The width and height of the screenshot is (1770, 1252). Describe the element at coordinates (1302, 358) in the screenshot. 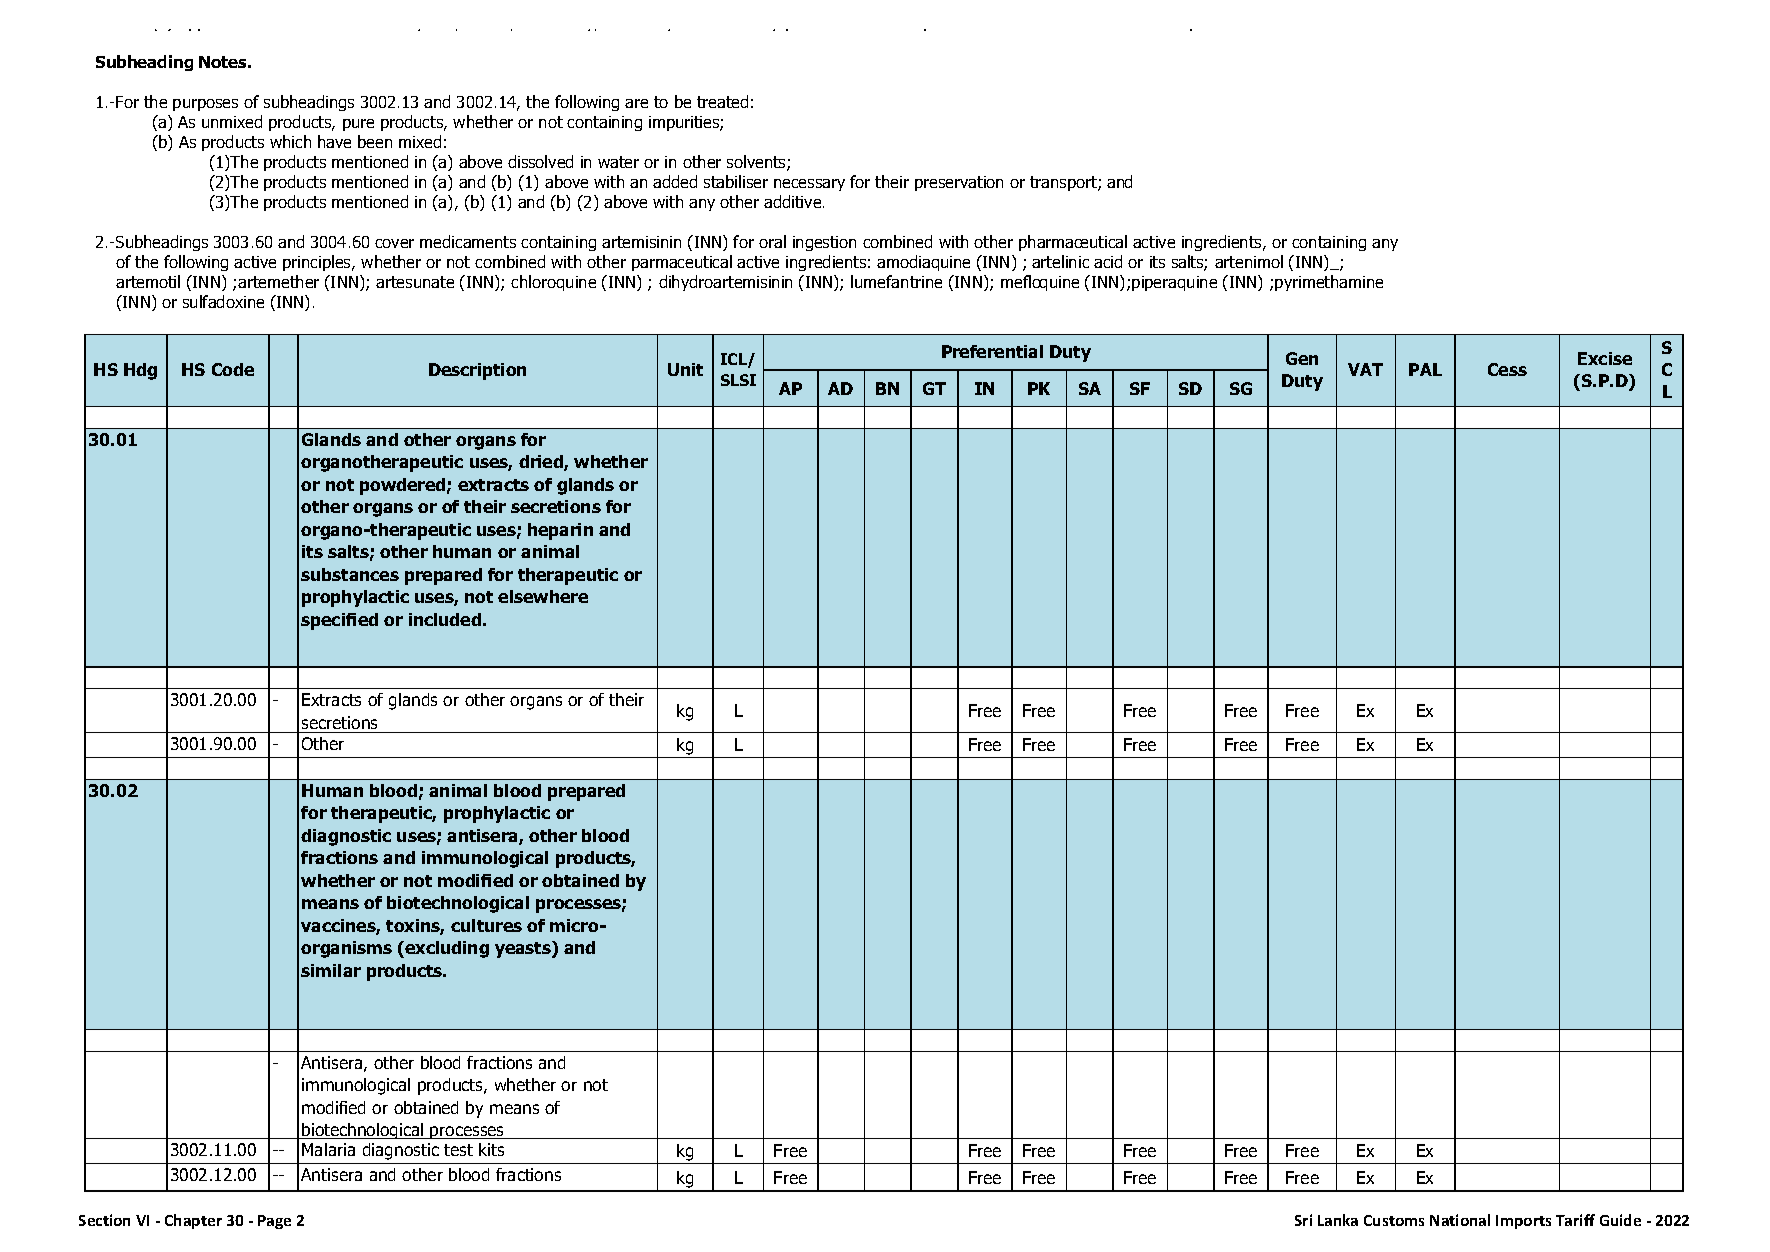

I see `Gen` at that location.
